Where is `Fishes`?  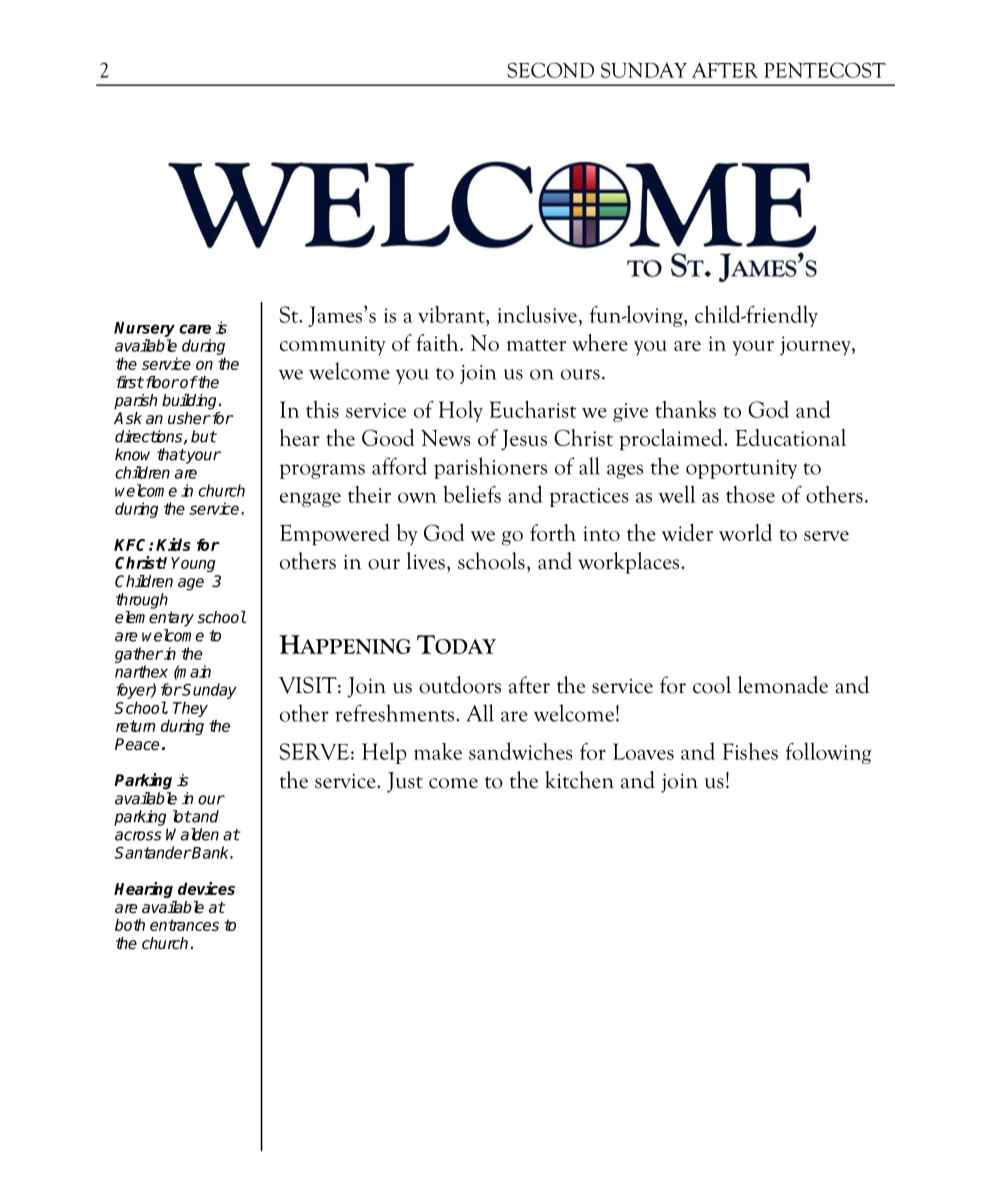
Fishes is located at coordinates (750, 751).
